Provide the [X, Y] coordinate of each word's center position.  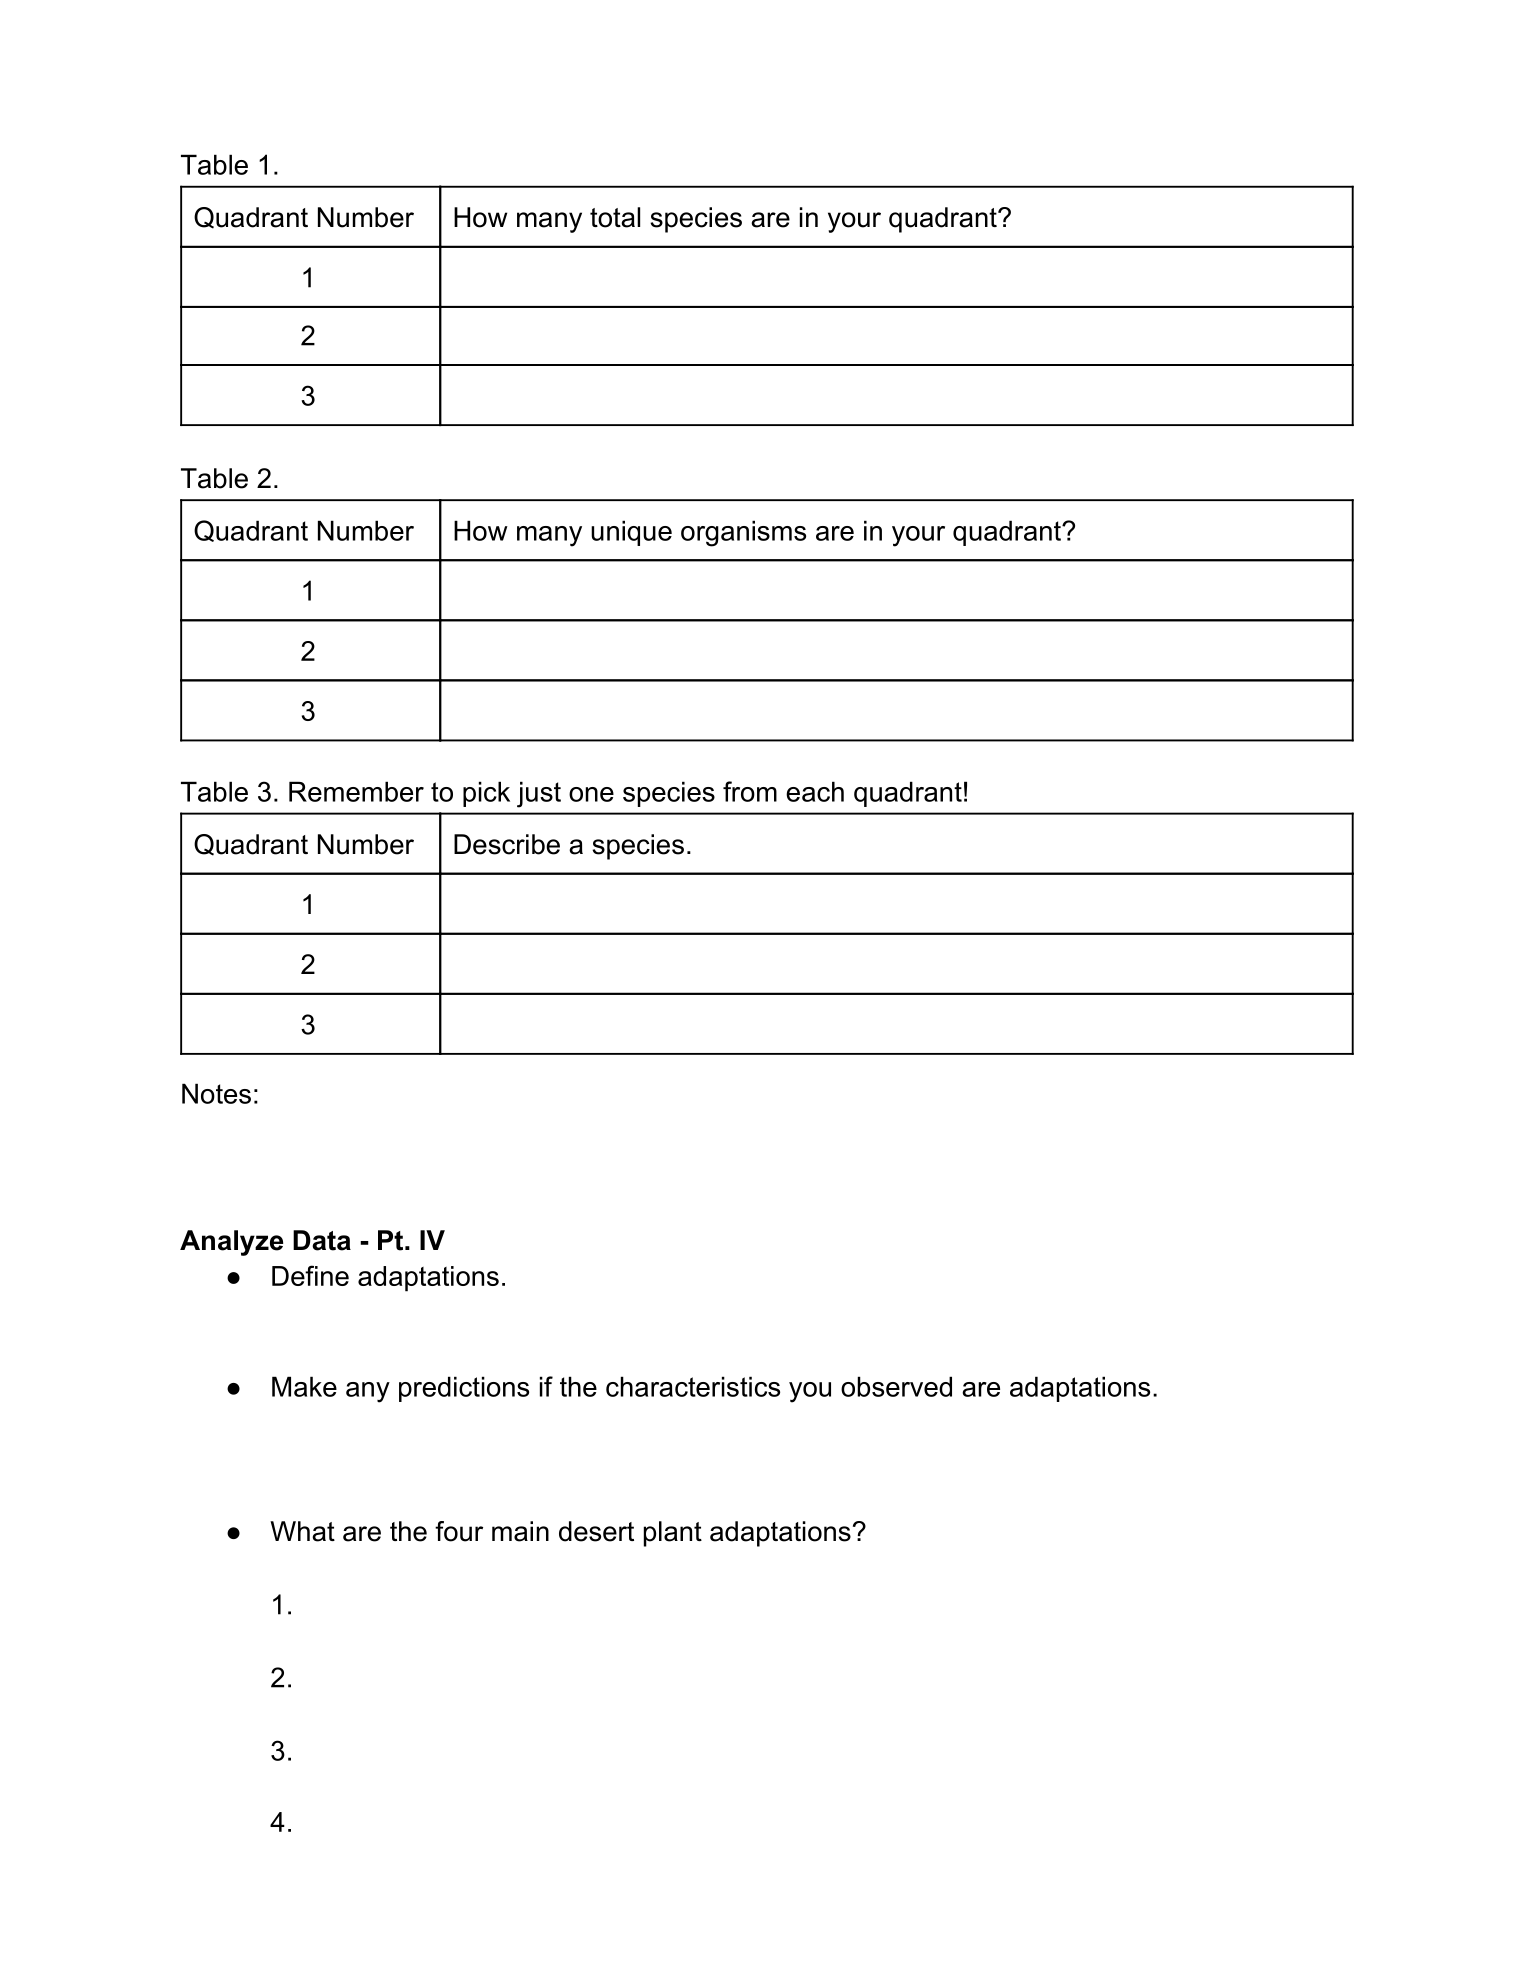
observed [896, 1386]
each [815, 791]
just [539, 794]
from [750, 791]
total [615, 217]
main [520, 1531]
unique [631, 533]
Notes [216, 1093]
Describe [507, 844]
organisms [743, 533]
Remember [356, 791]
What [302, 1531]
